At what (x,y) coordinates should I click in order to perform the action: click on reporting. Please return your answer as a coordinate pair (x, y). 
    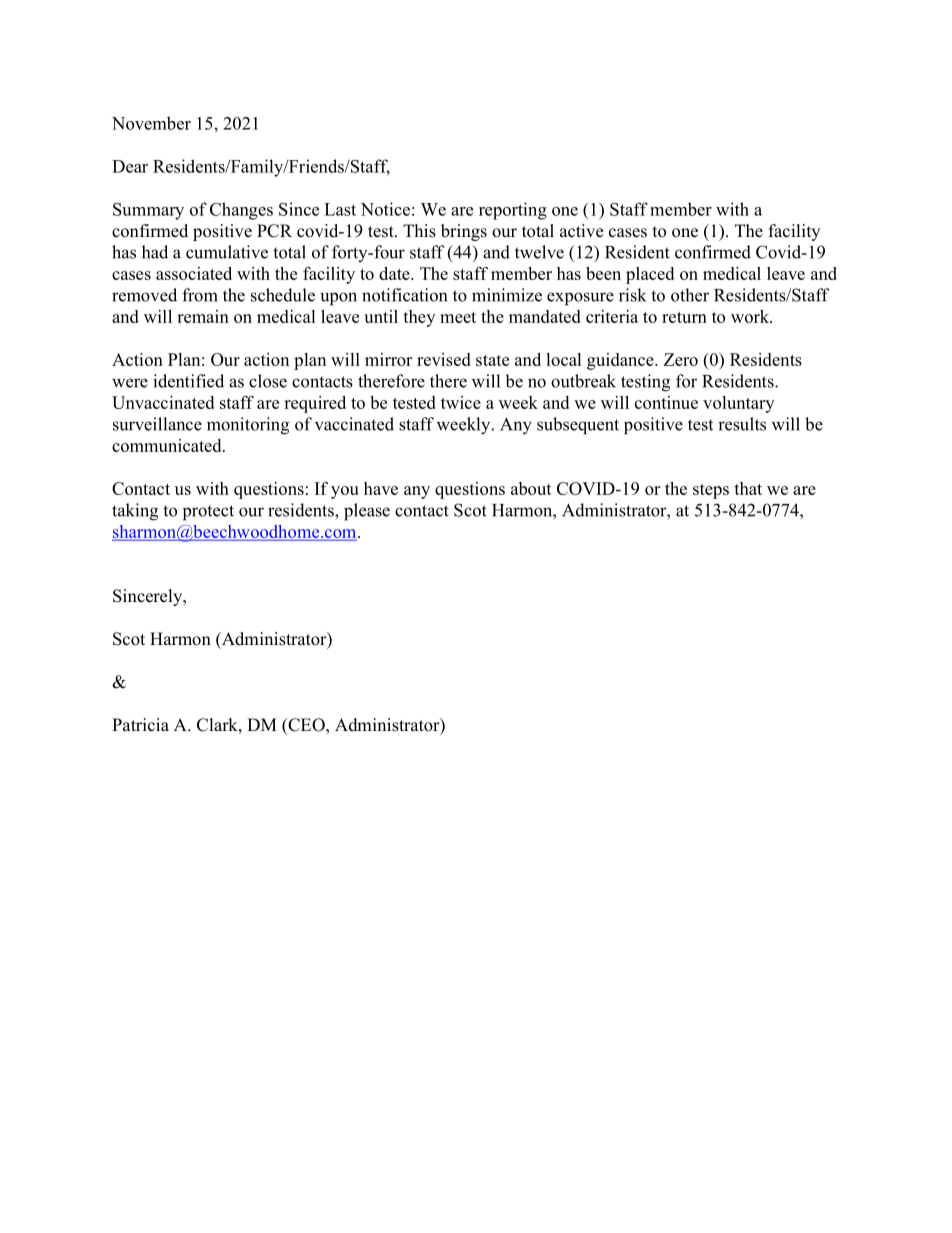
    Looking at the image, I should click on (513, 211).
